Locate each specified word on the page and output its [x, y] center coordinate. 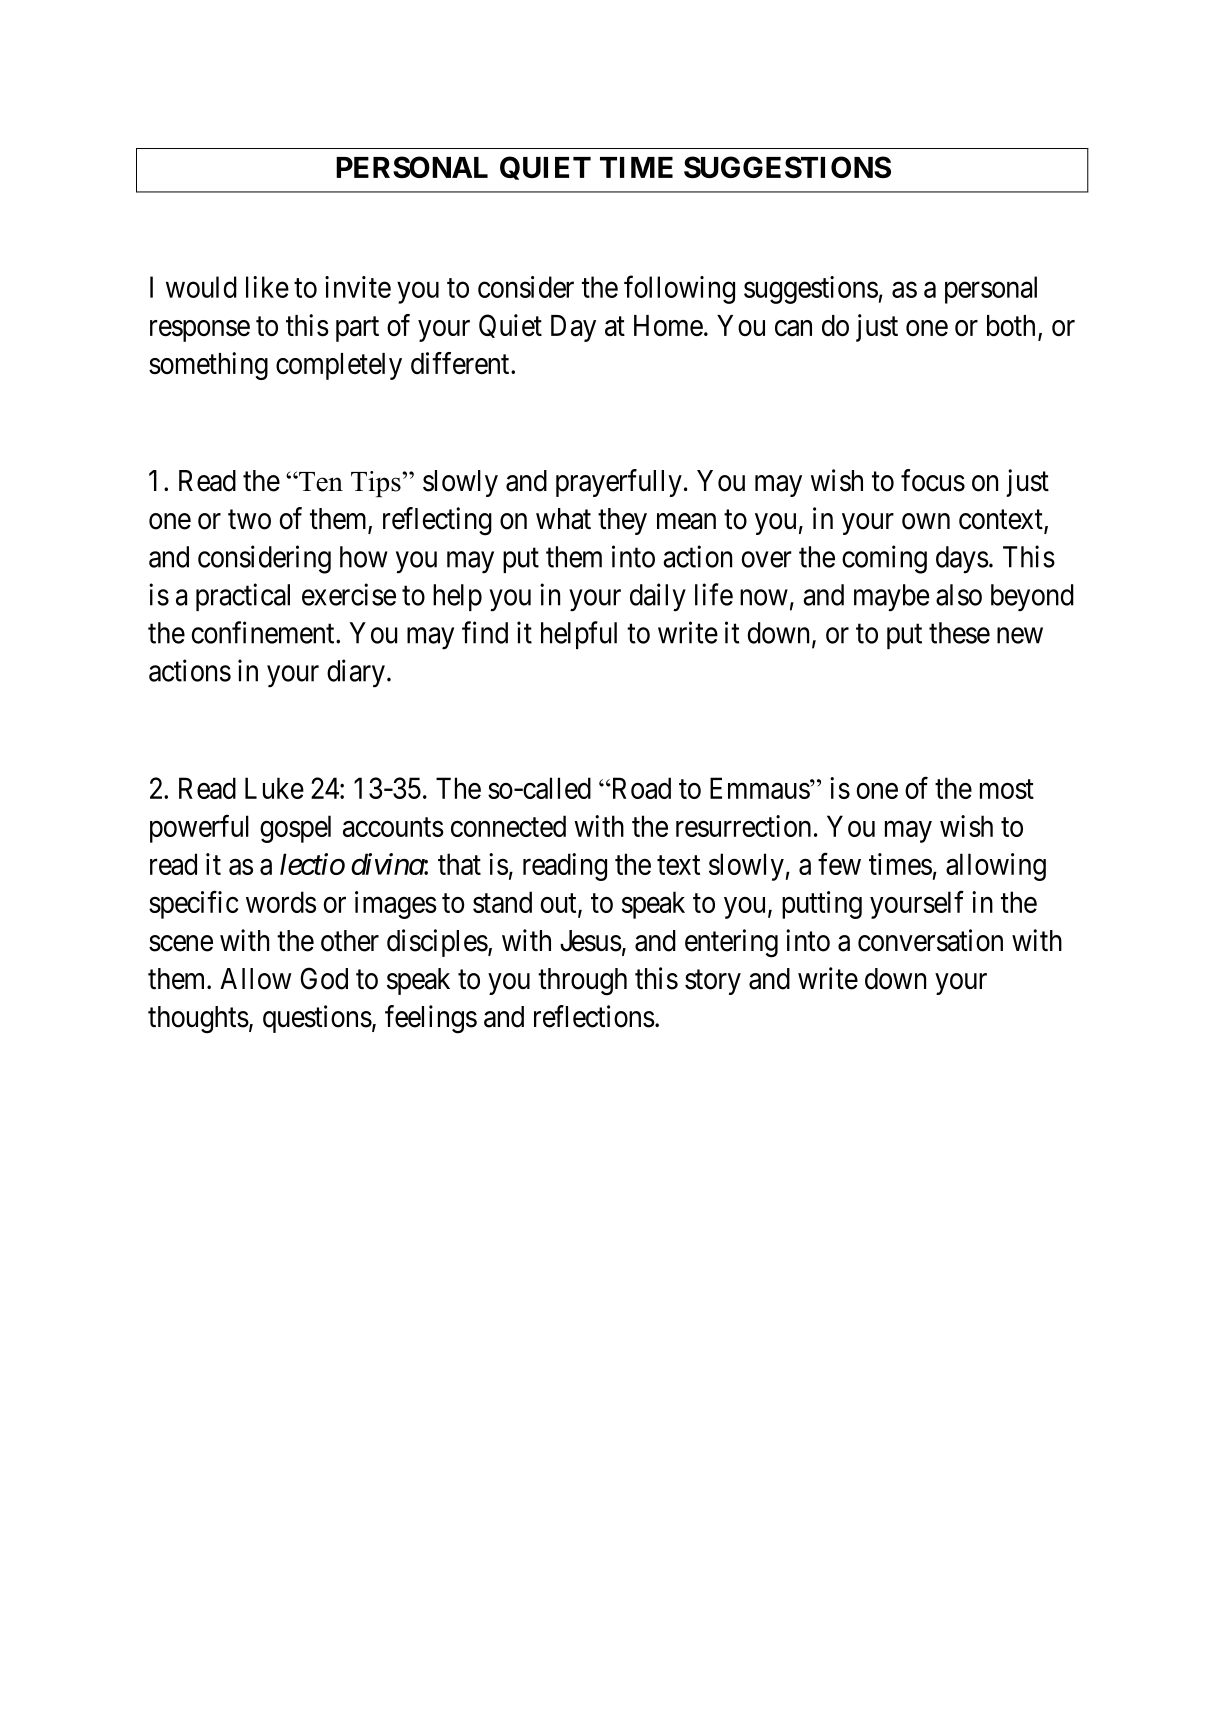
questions [317, 1019]
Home [668, 325]
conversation [930, 940]
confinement [264, 632]
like [267, 287]
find [485, 632]
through [582, 982]
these [959, 633]
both [1011, 325]
